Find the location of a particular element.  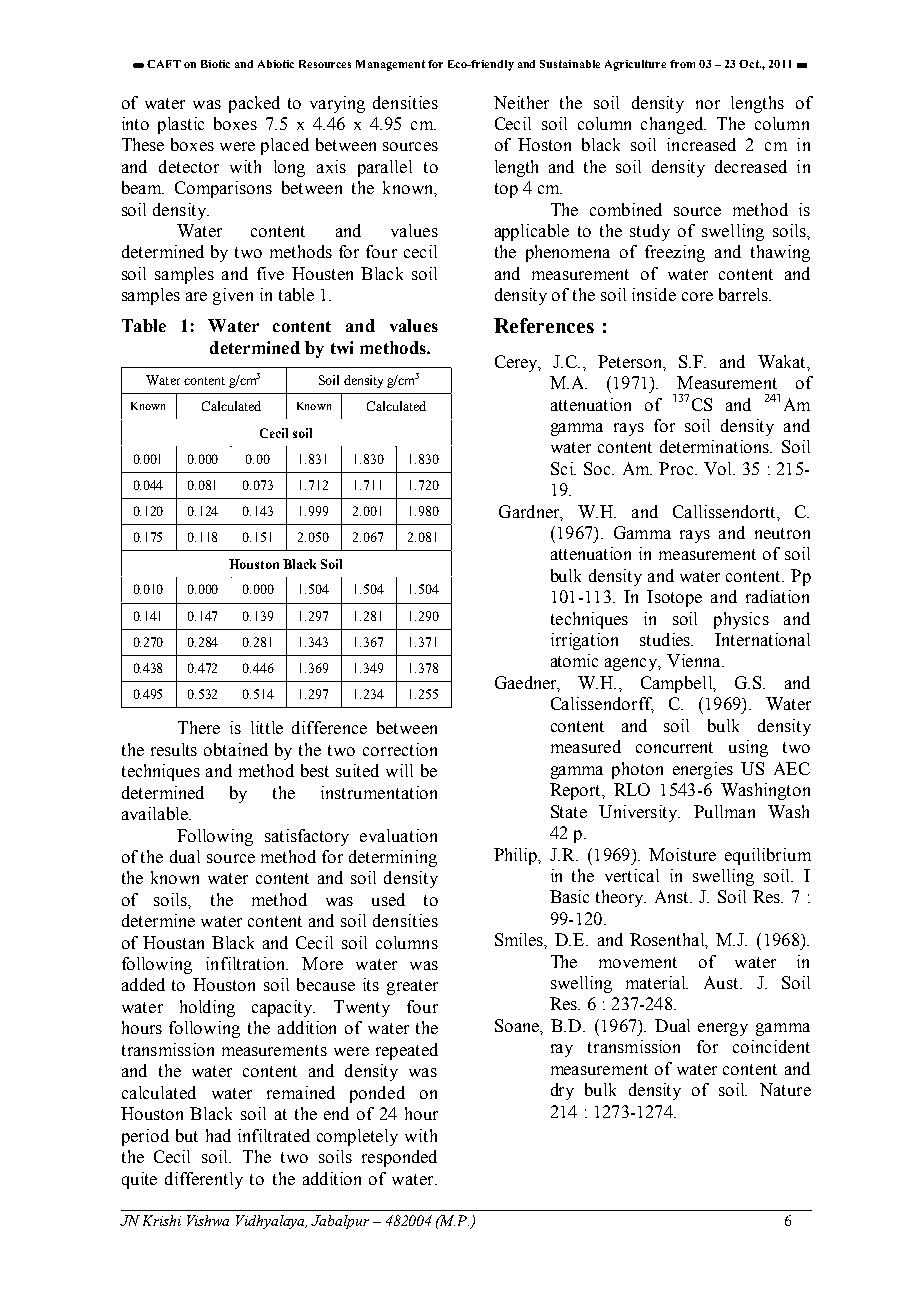

are is located at coordinates (196, 296).
